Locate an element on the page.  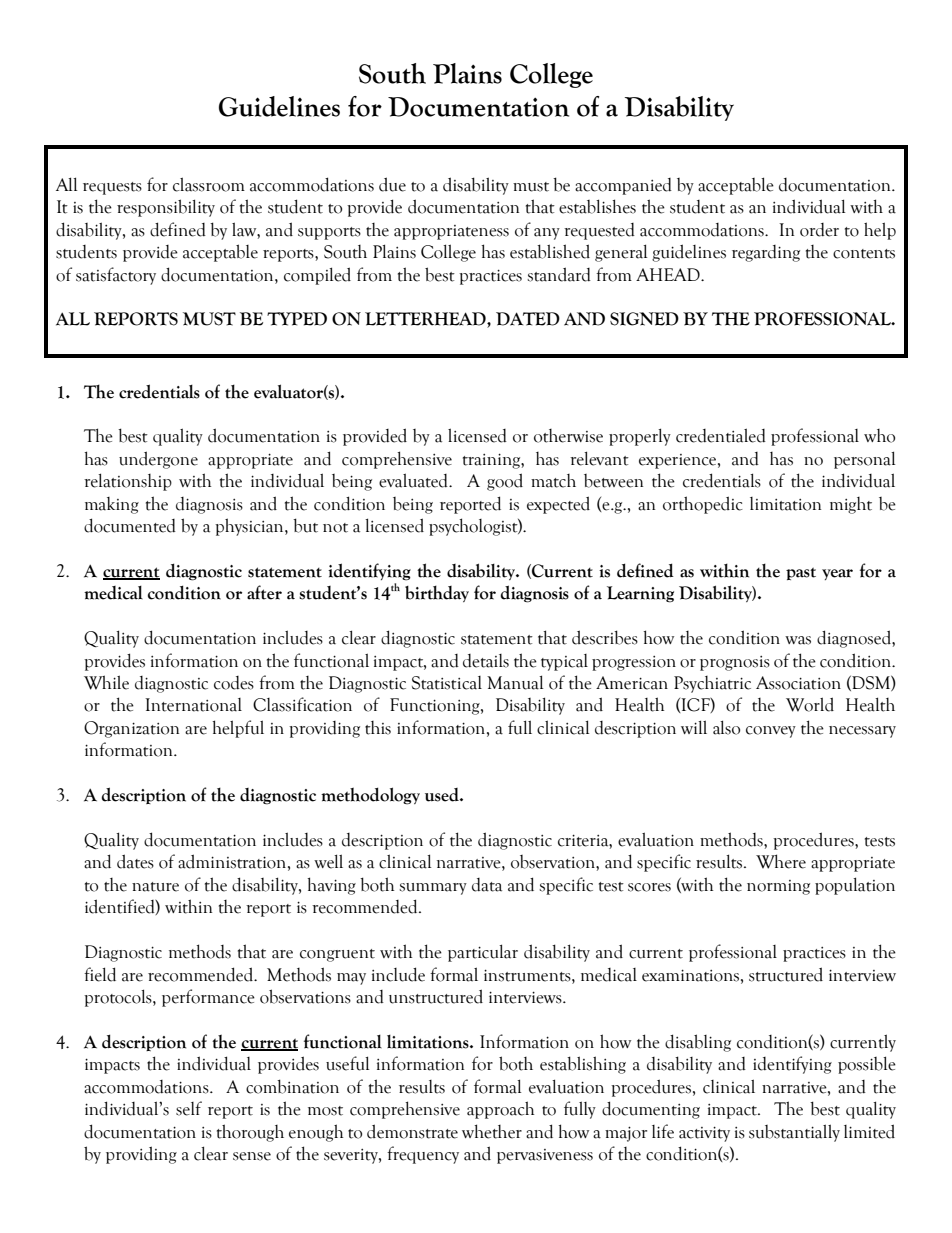
dates is located at coordinates (135, 861).
